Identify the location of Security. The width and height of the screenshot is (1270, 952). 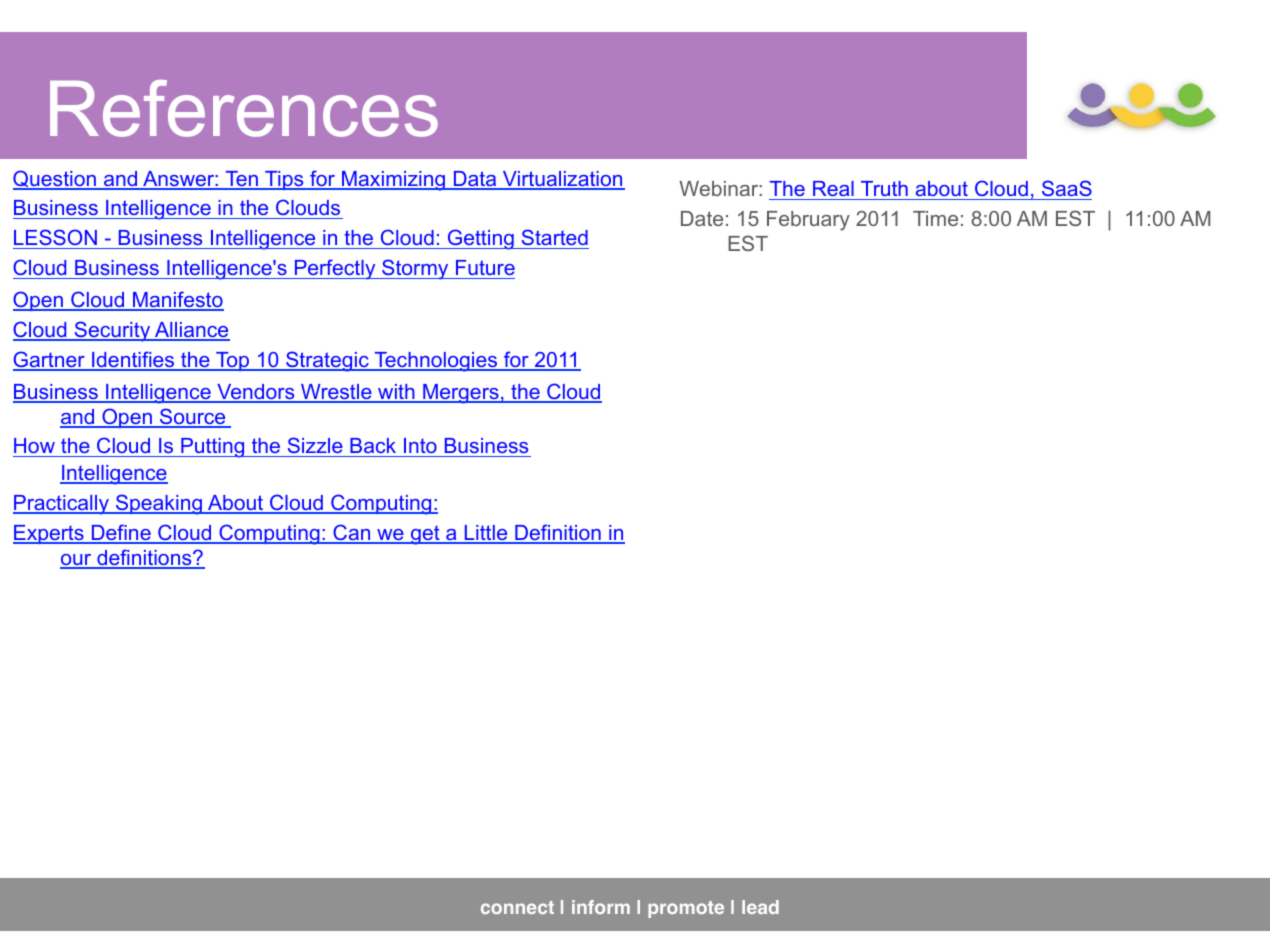
(112, 331).
